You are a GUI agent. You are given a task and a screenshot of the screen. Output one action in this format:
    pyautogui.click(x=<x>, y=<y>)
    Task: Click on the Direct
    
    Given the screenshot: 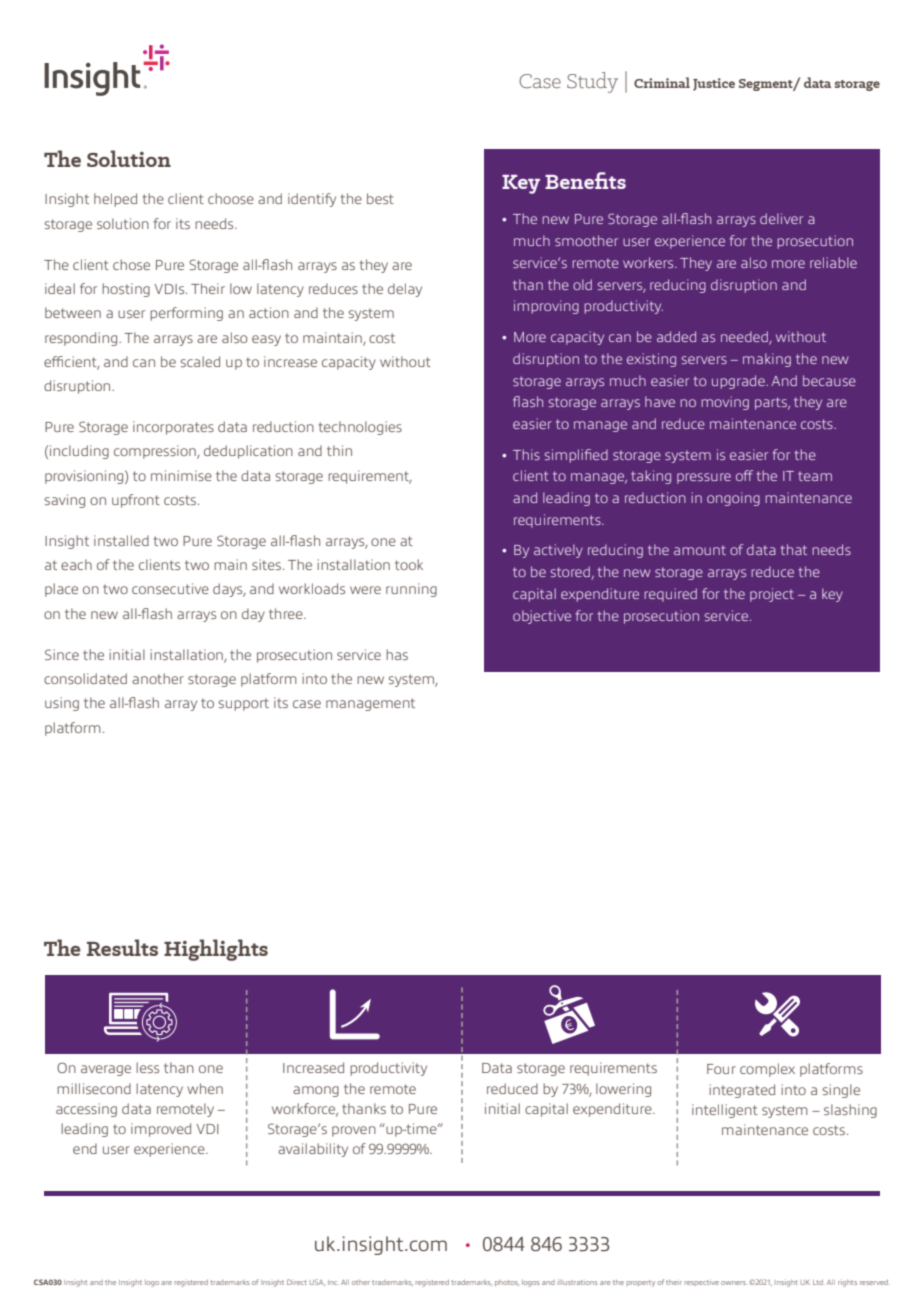 What is the action you would take?
    pyautogui.click(x=297, y=1282)
